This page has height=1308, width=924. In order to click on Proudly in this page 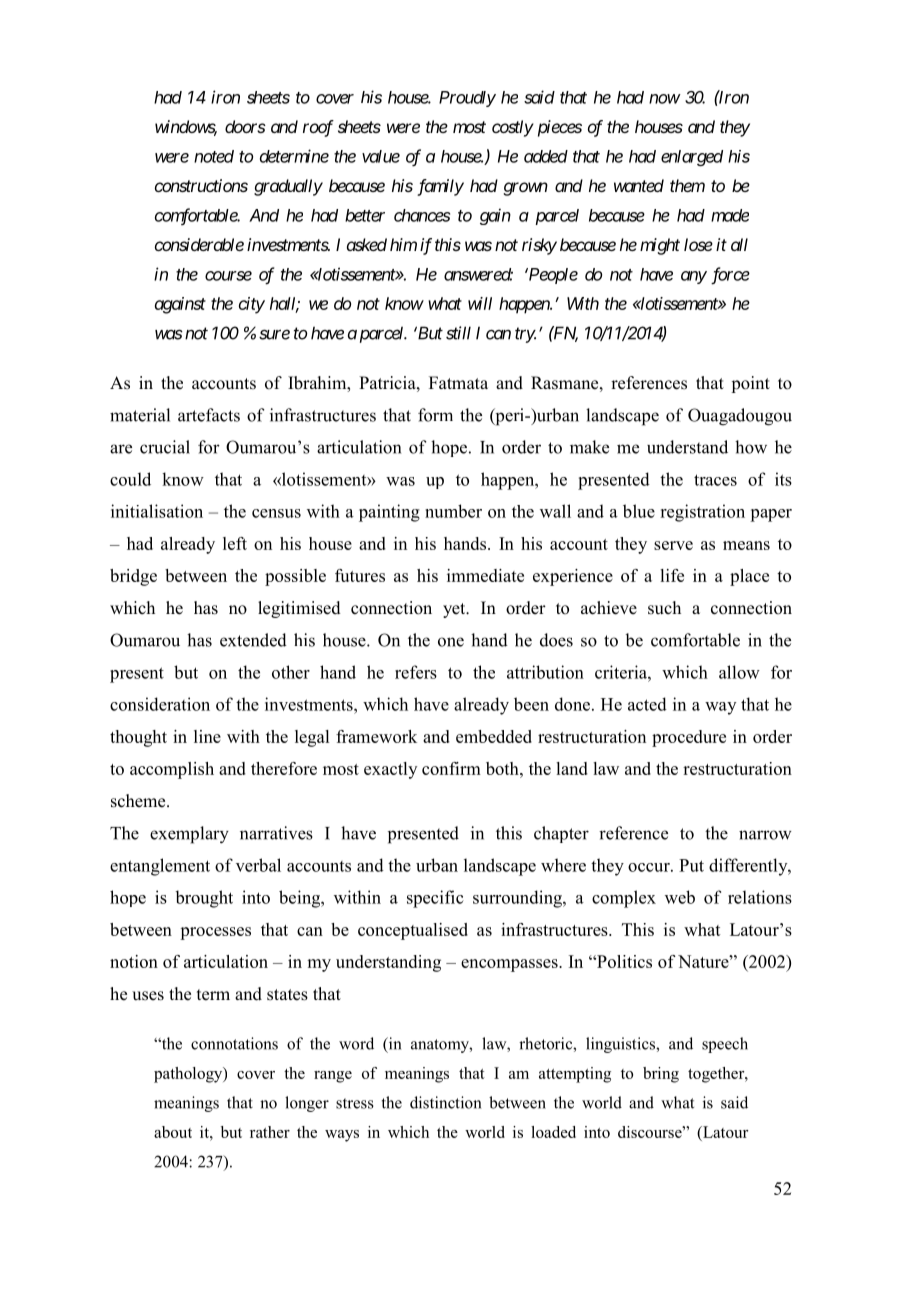, I will do `click(467, 99)`.
